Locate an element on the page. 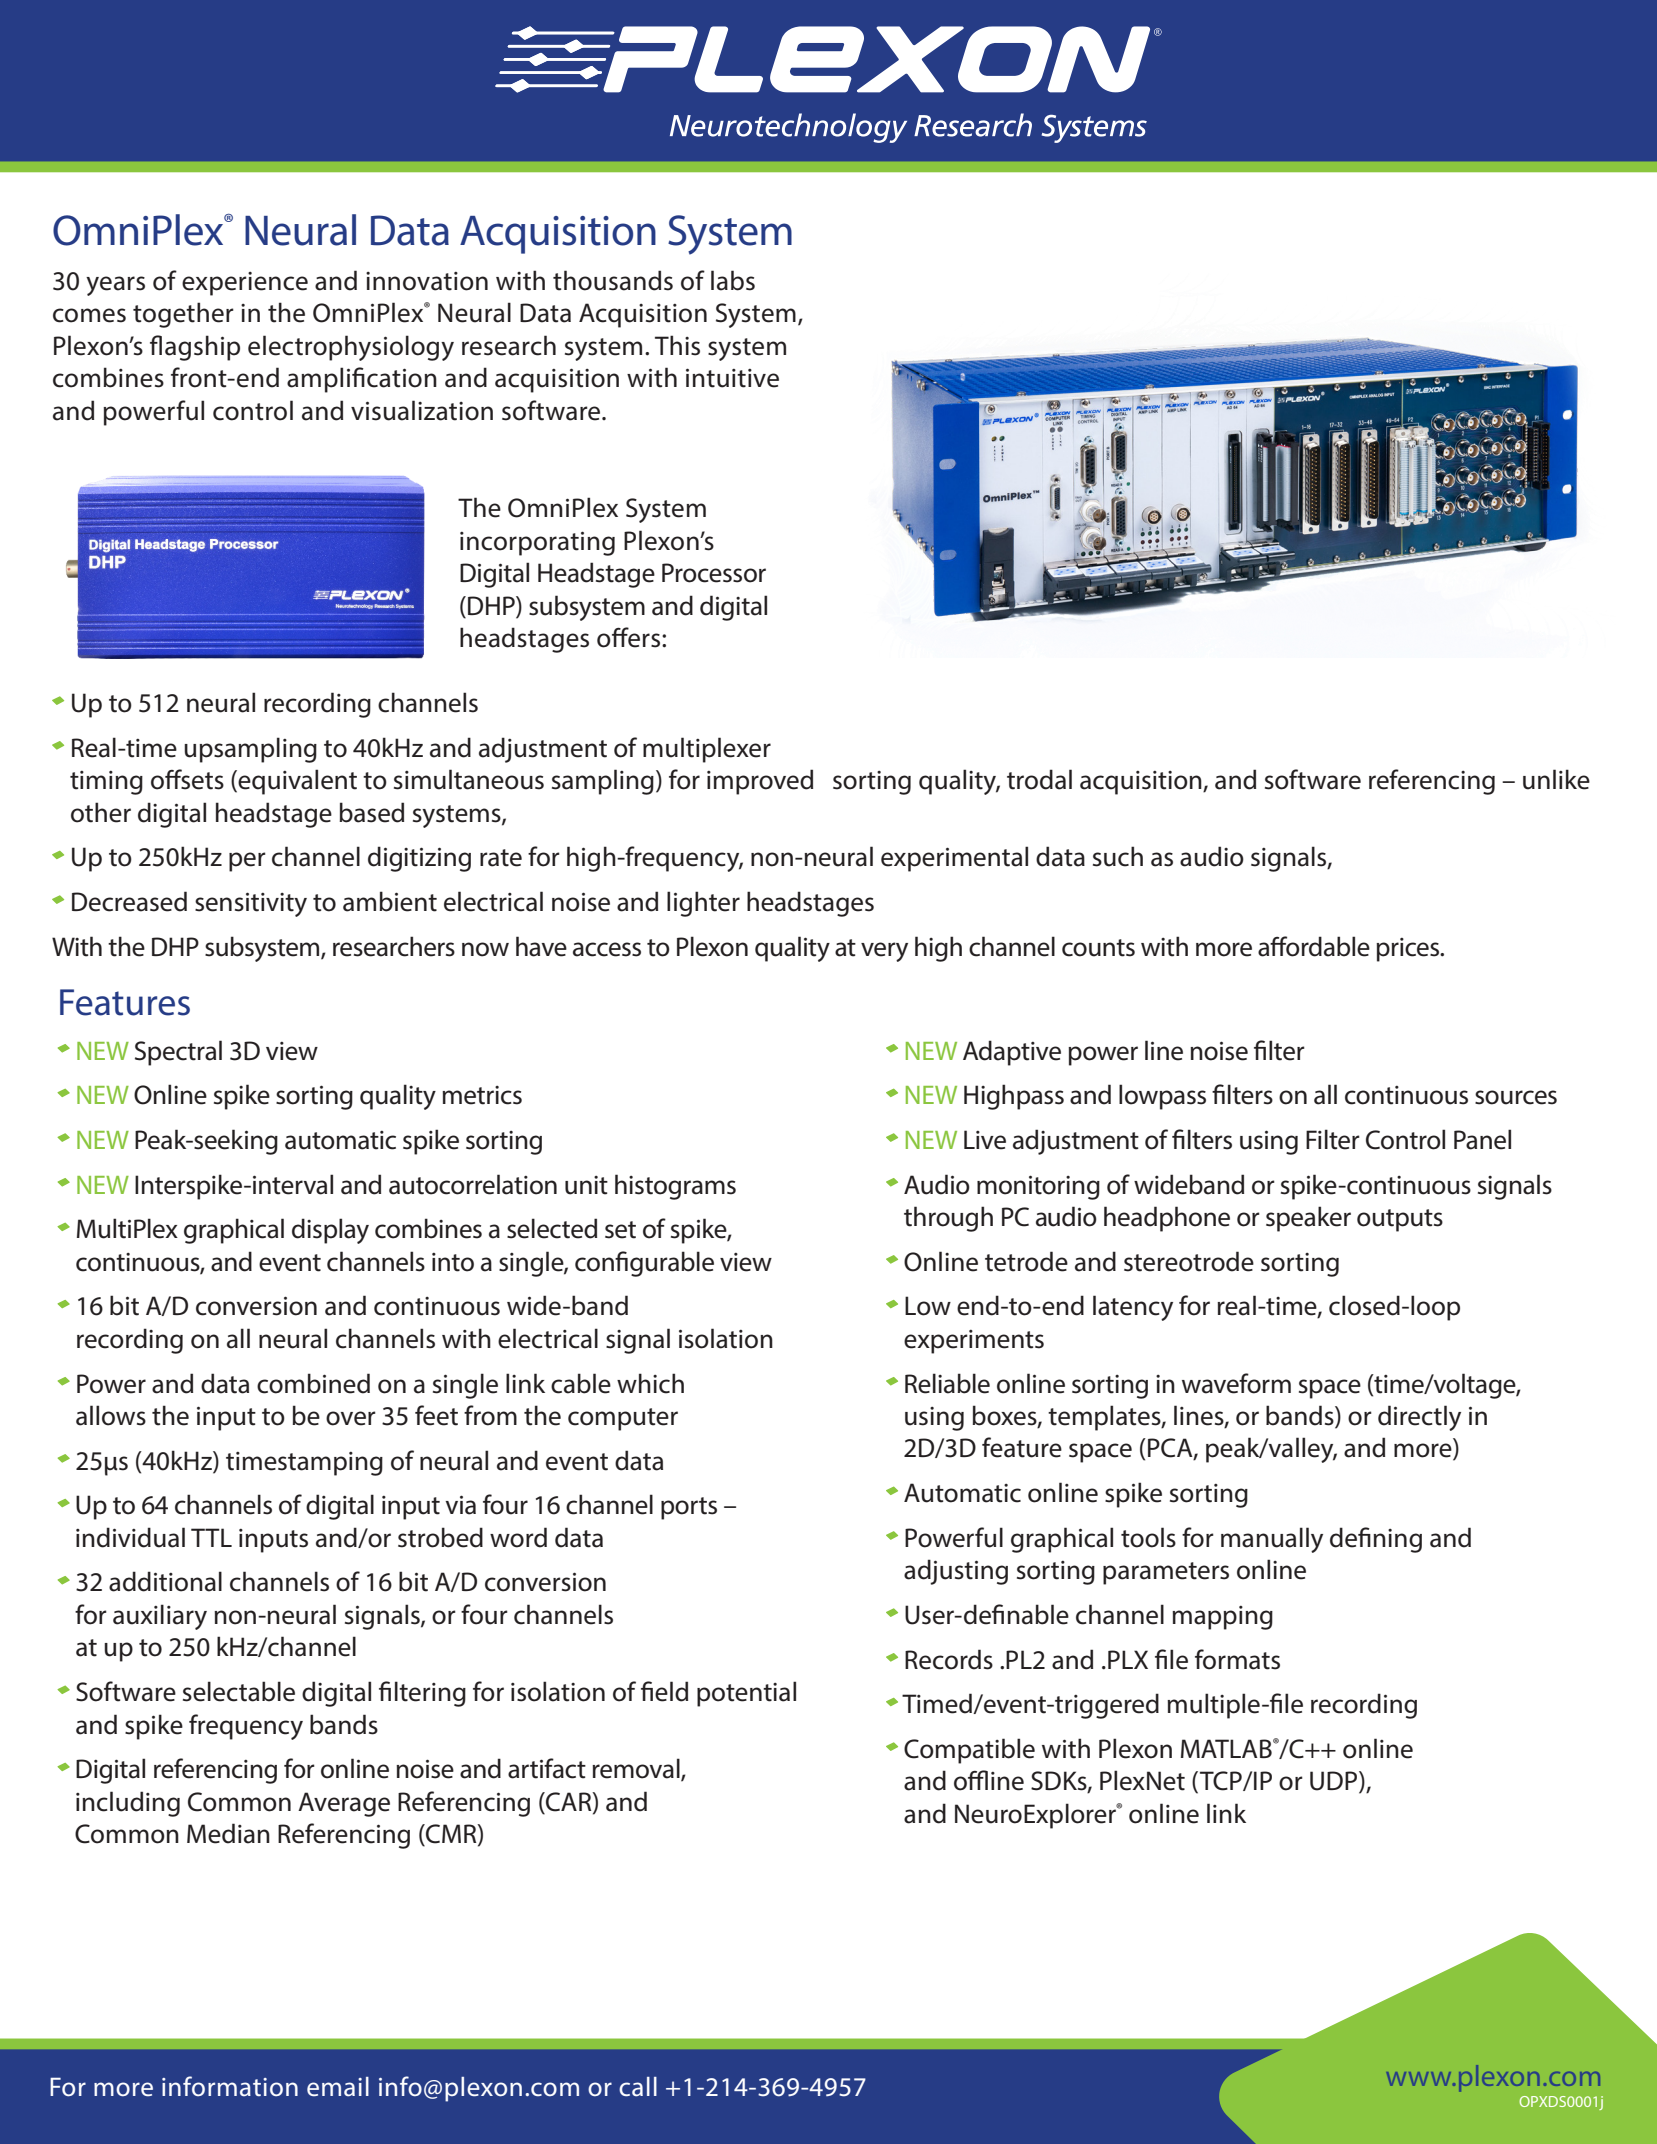 This image has height=2144, width=1657. Spectral is located at coordinates (178, 1053).
